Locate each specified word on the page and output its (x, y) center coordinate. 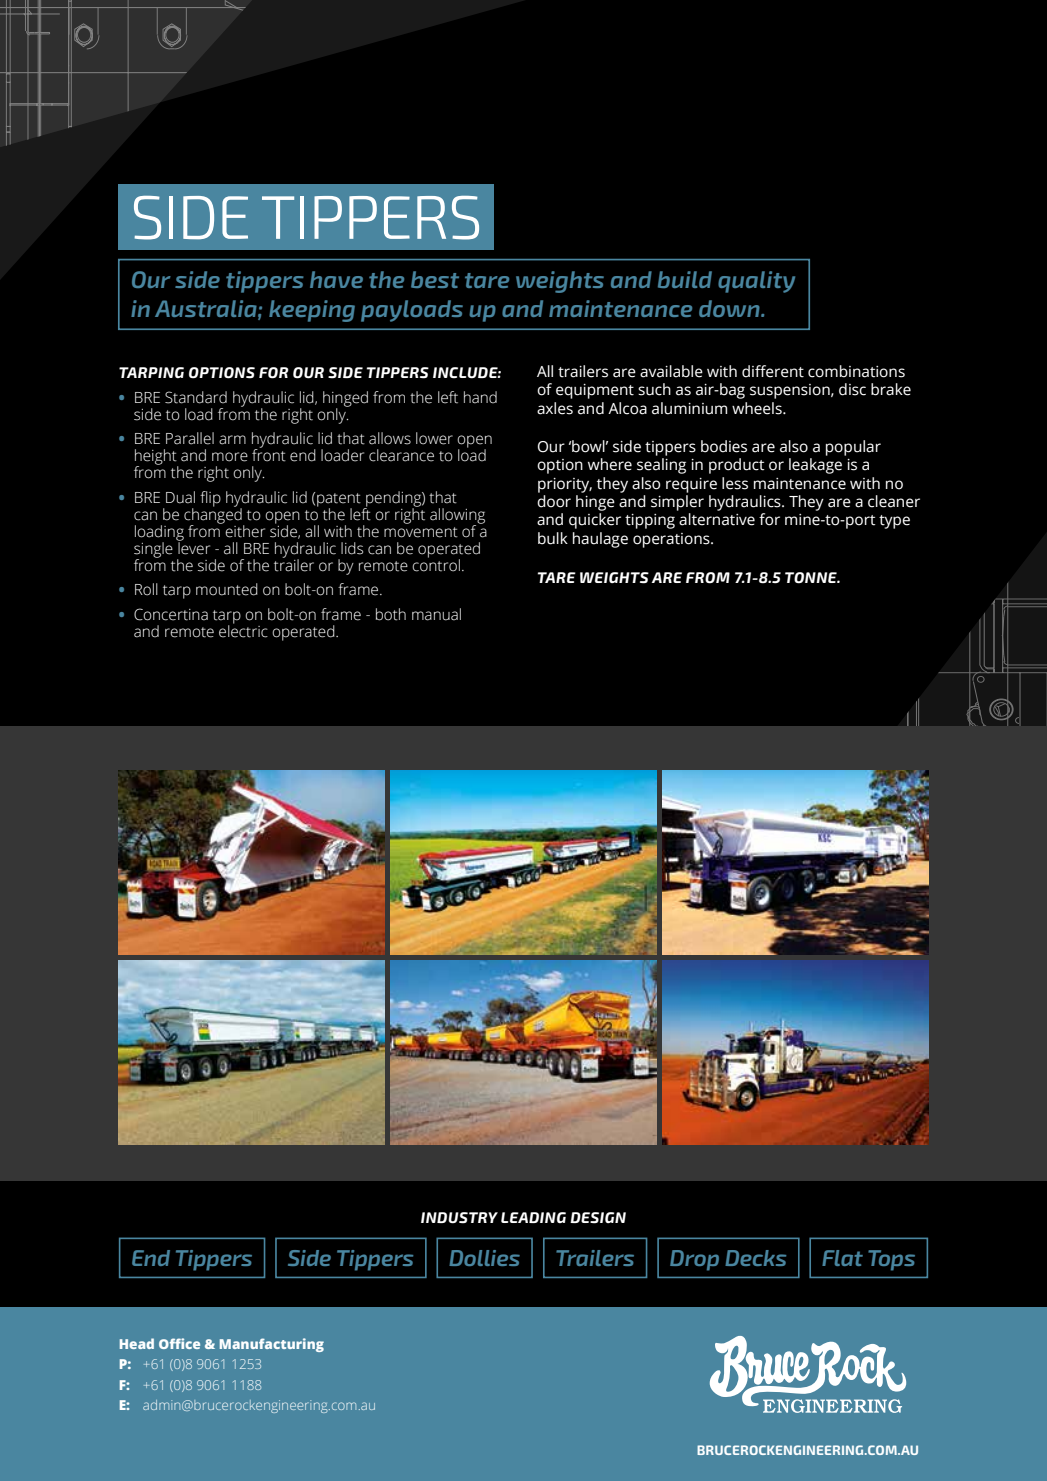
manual (436, 614)
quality (756, 282)
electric (243, 630)
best (435, 279)
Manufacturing (272, 1345)
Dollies (484, 1258)
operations (672, 540)
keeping (312, 311)
